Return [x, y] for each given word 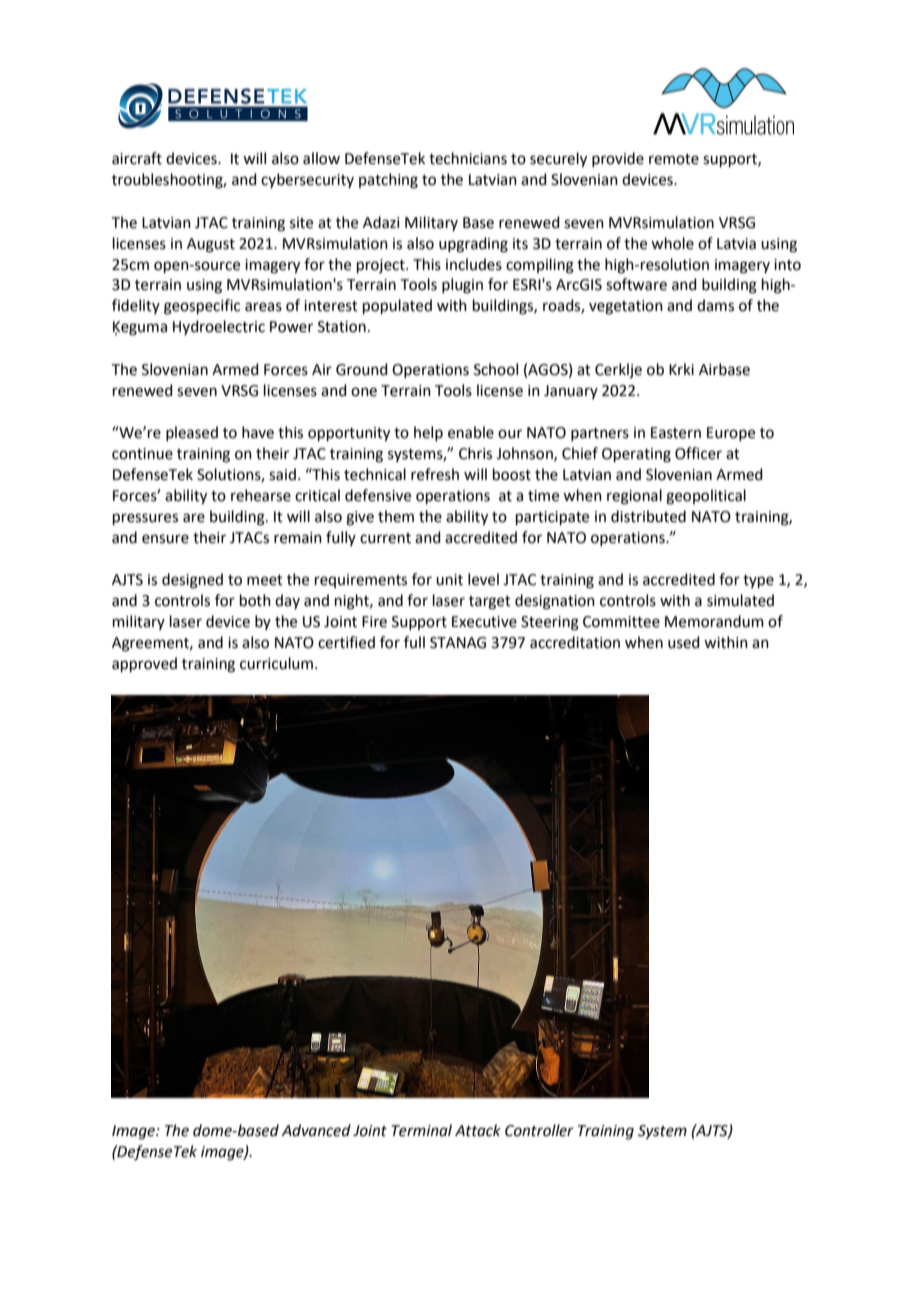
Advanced [316, 1130]
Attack [478, 1130]
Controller [539, 1130]
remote [674, 159]
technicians [468, 158]
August [211, 245]
